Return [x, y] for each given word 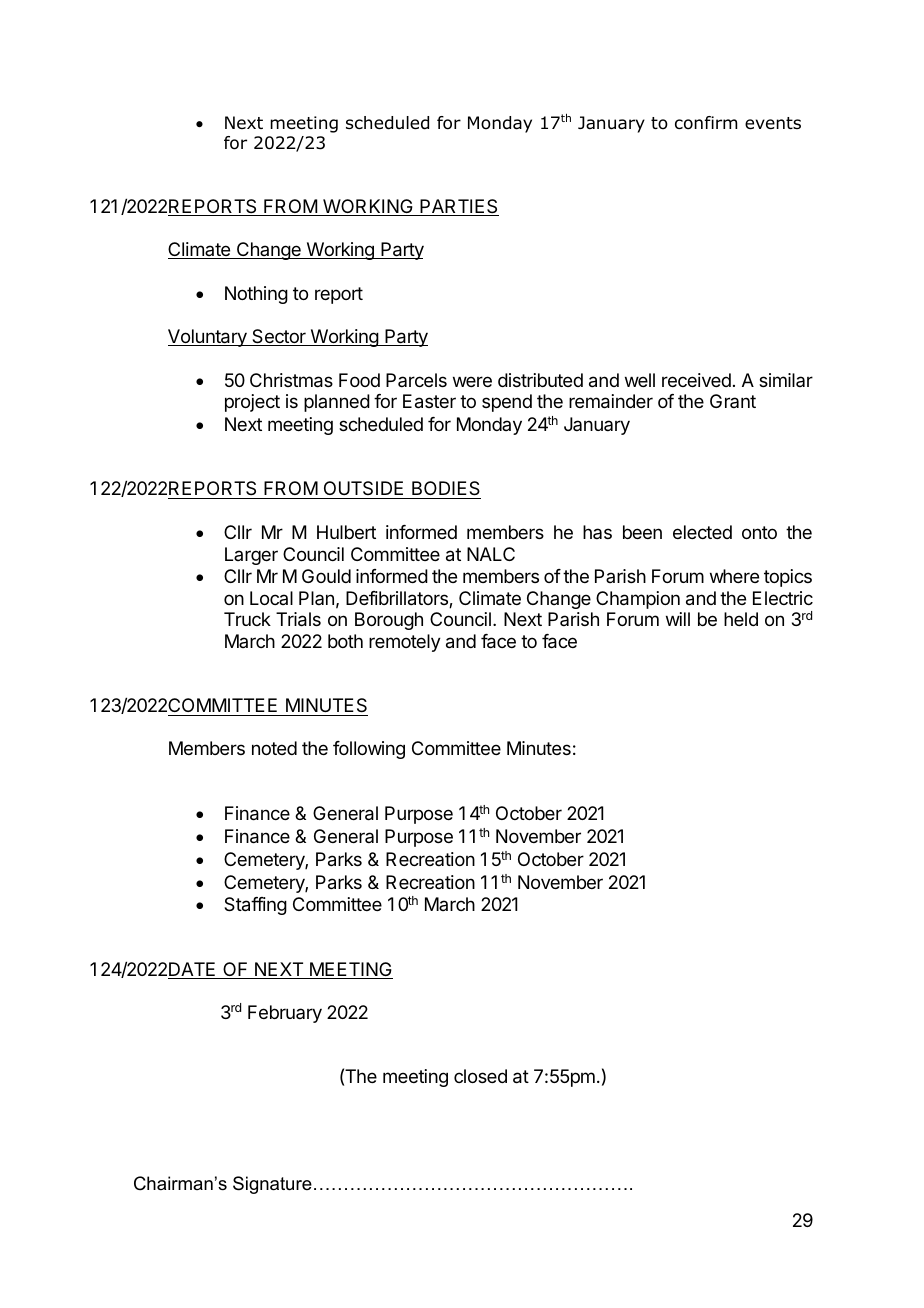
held [741, 619]
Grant [733, 401]
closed [480, 1076]
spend [507, 403]
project [252, 403]
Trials [298, 619]
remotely [405, 643]
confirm [706, 123]
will [678, 619]
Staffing [255, 906]
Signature [272, 1185]
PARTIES [458, 207]
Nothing [256, 295]
